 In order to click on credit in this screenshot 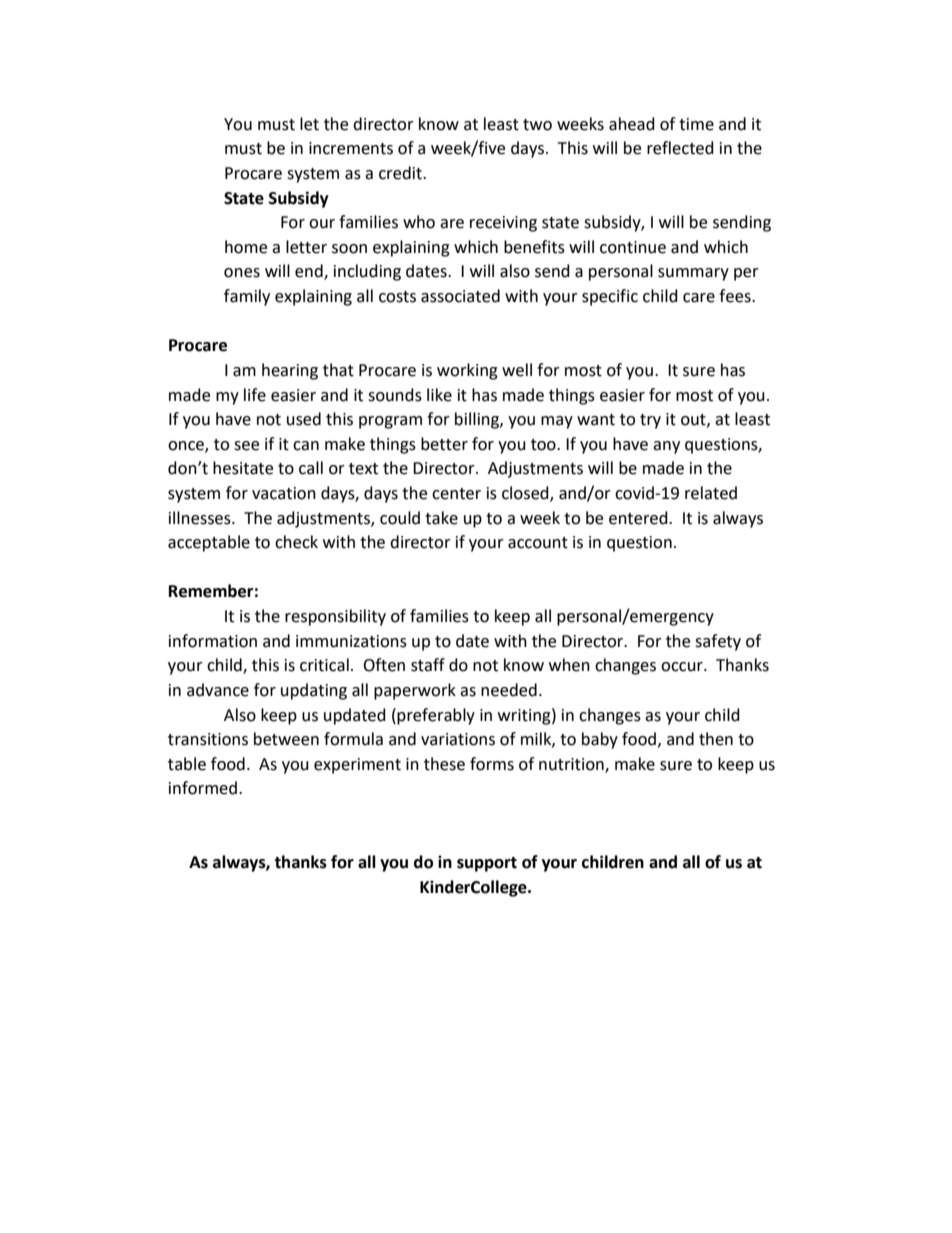, I will do `click(401, 173)`.
